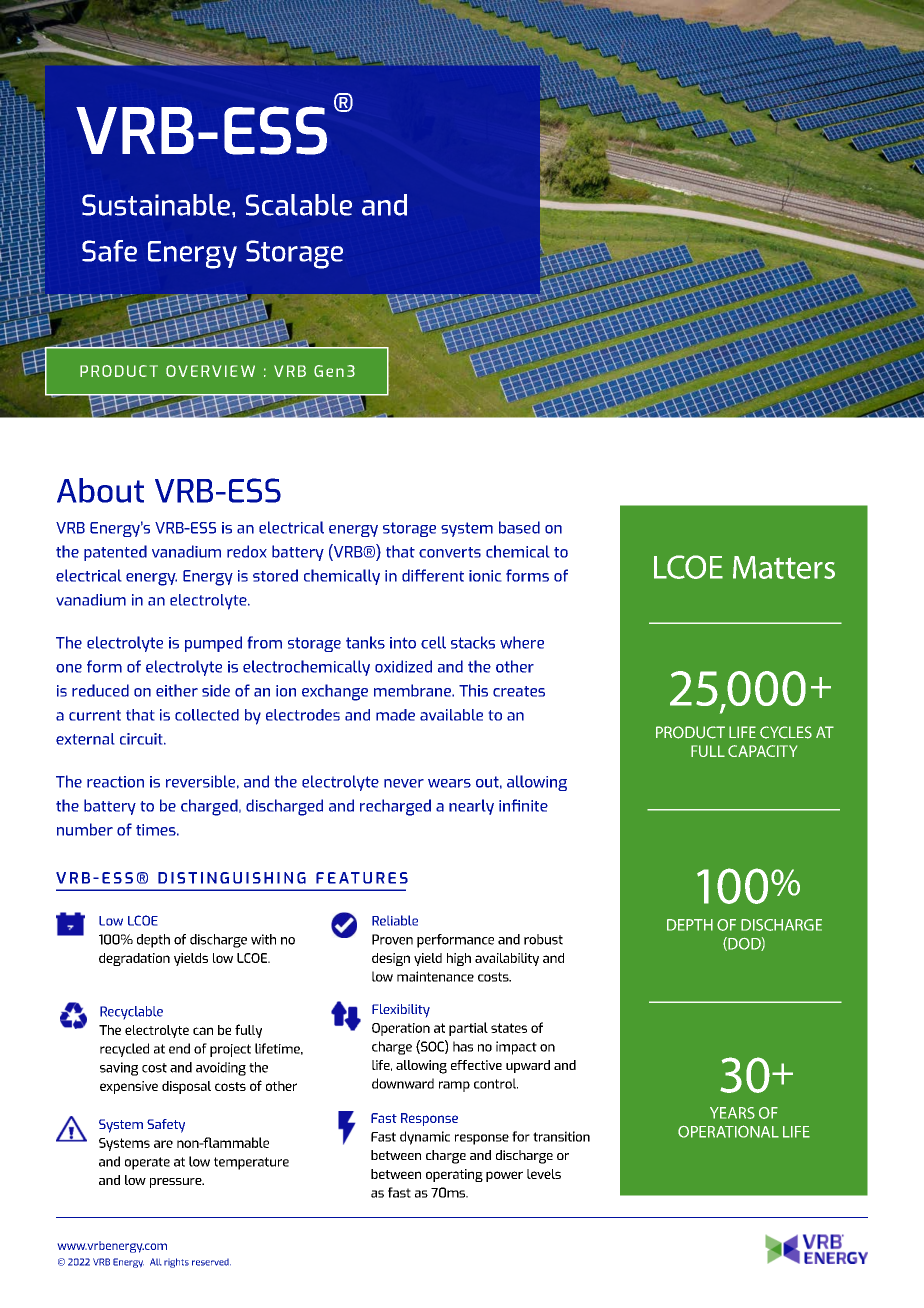 The width and height of the page is (924, 1308). Describe the element at coordinates (207, 715) in the page. I see `collected` at that location.
